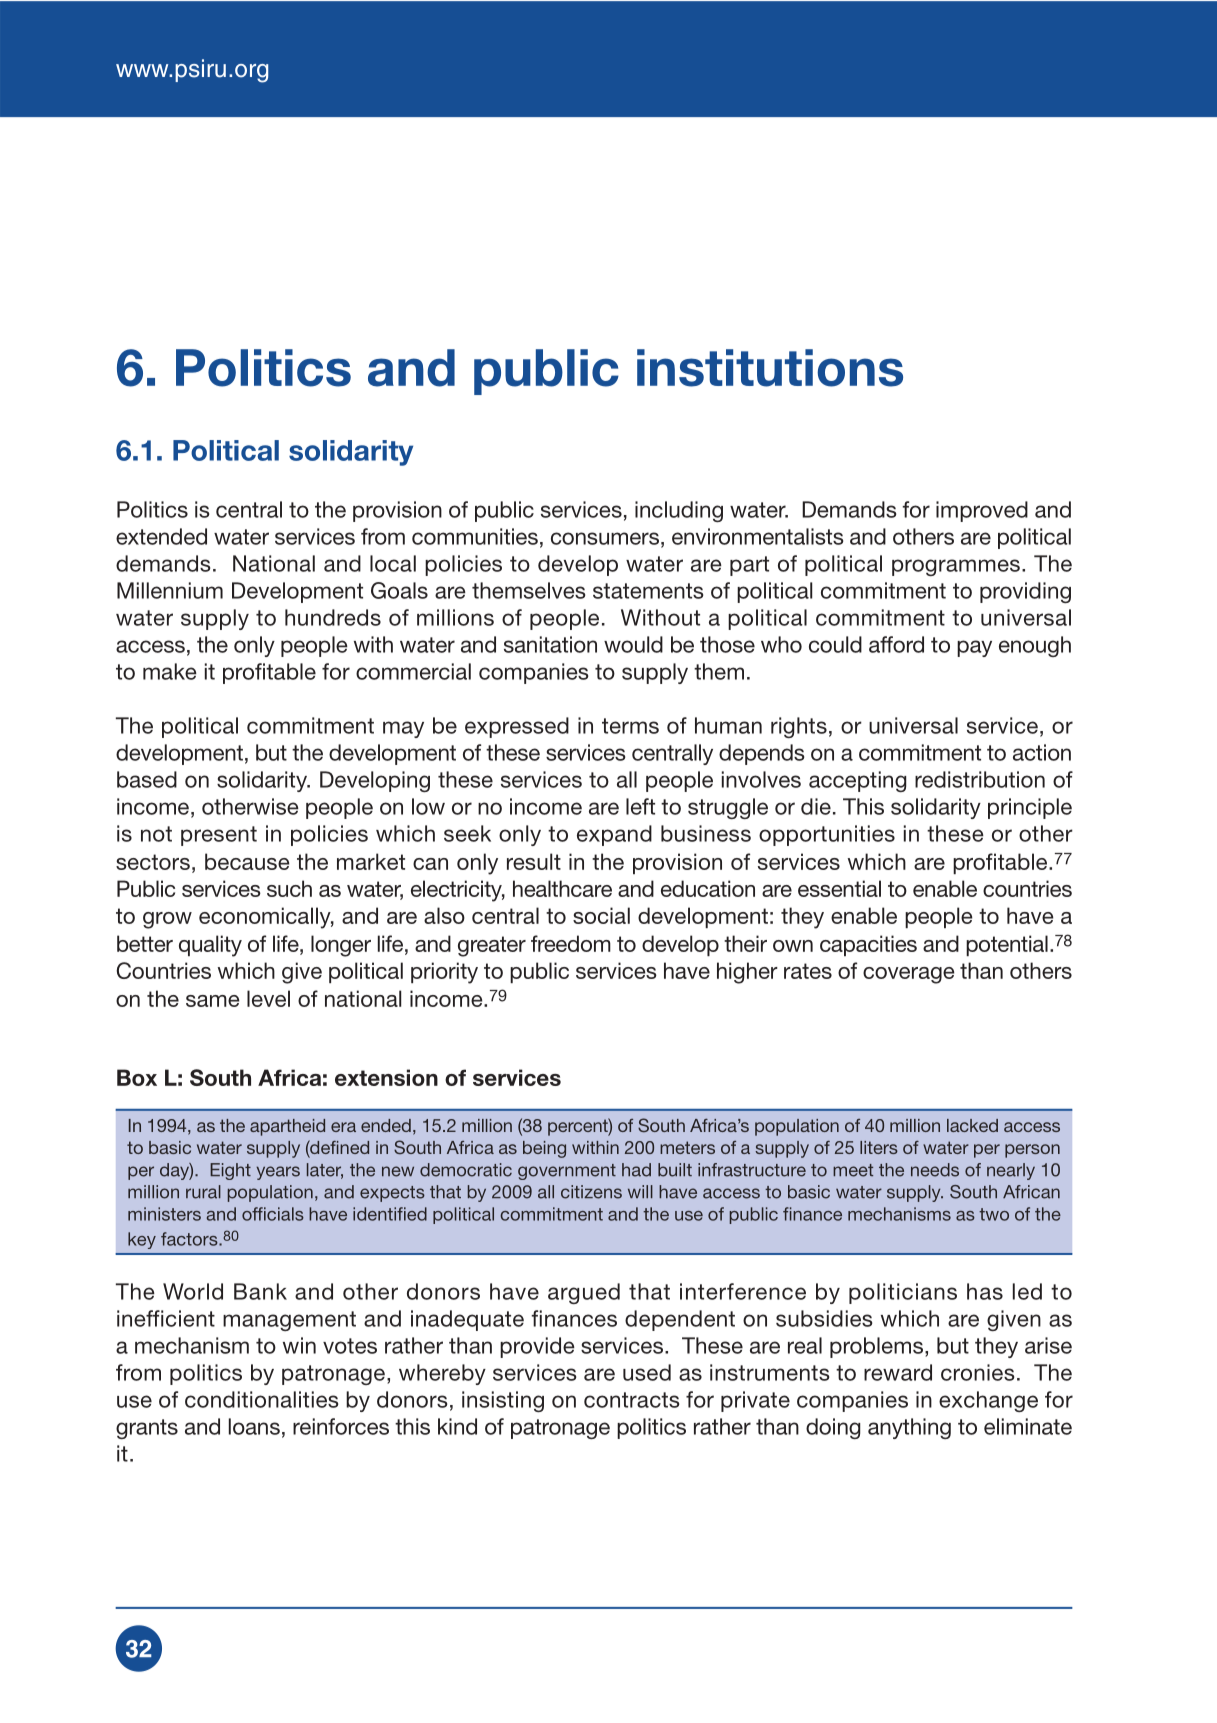 The image size is (1217, 1723). What do you see at coordinates (147, 779) in the document?
I see `based` at bounding box center [147, 779].
